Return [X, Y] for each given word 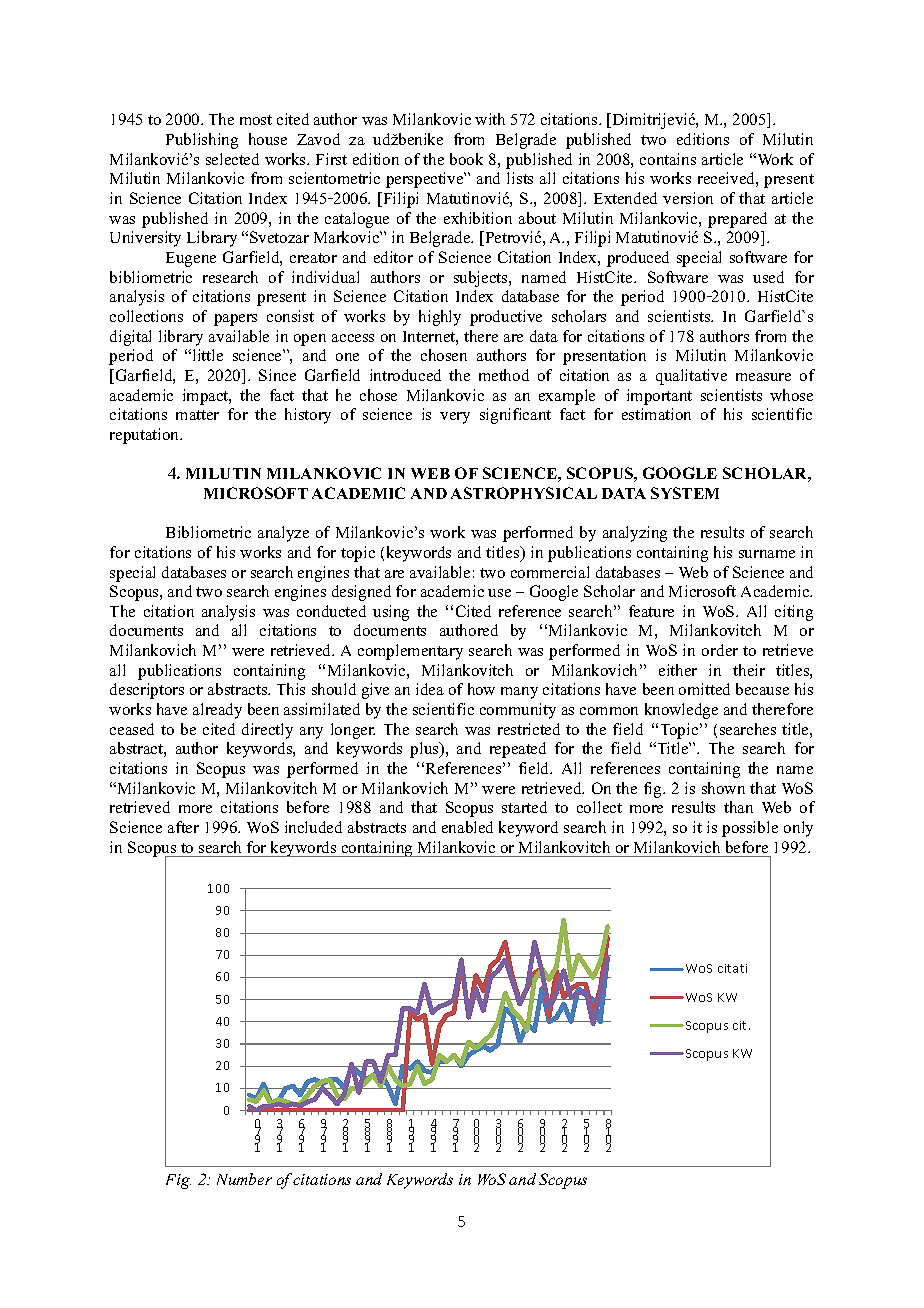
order [720, 650]
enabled [467, 827]
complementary [410, 652]
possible [750, 829]
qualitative [691, 377]
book [466, 159]
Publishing [202, 141]
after [183, 827]
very [455, 418]
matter [197, 415]
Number [244, 1179]
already [217, 711]
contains [668, 159]
